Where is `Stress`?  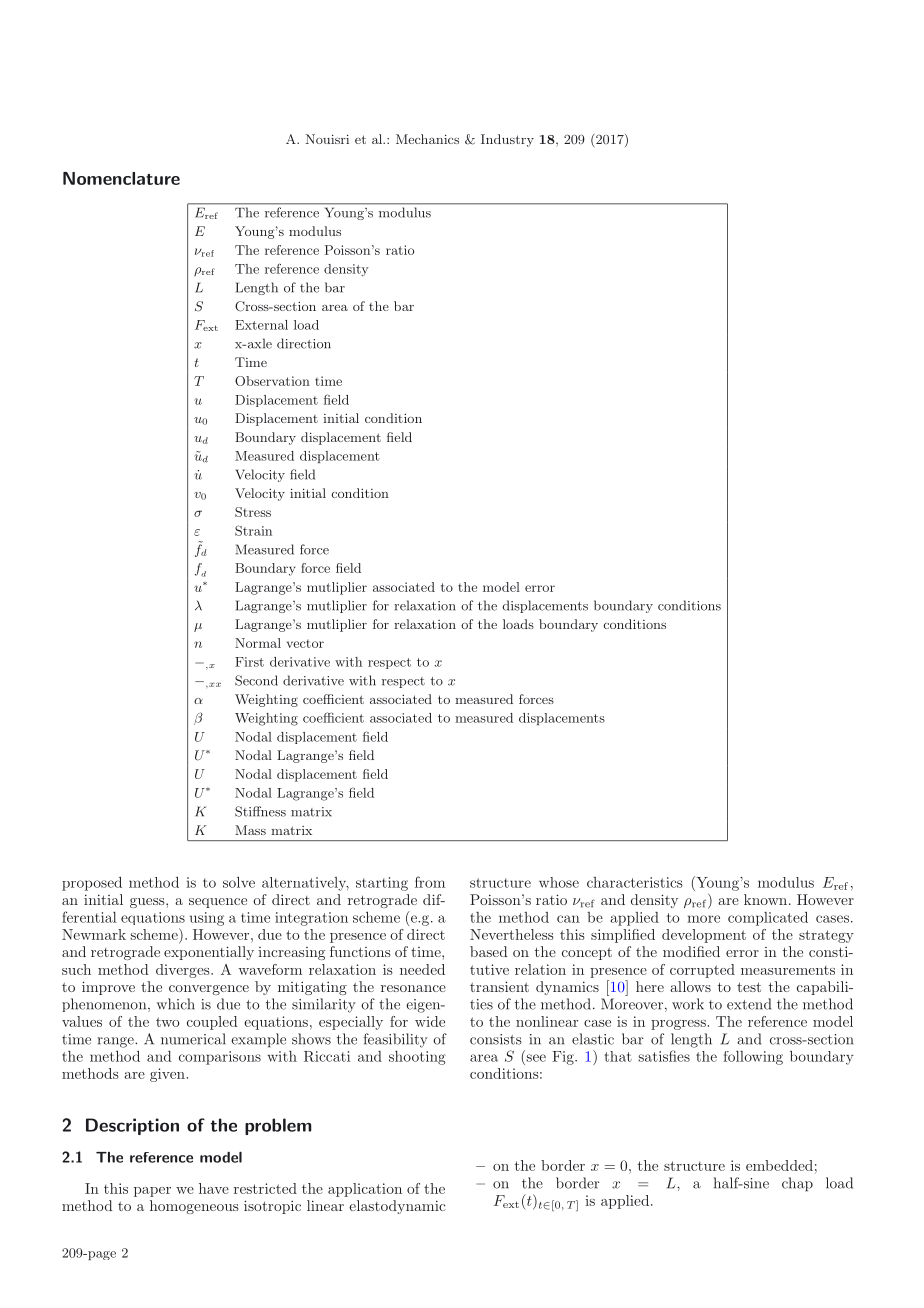
Stress is located at coordinates (253, 512).
